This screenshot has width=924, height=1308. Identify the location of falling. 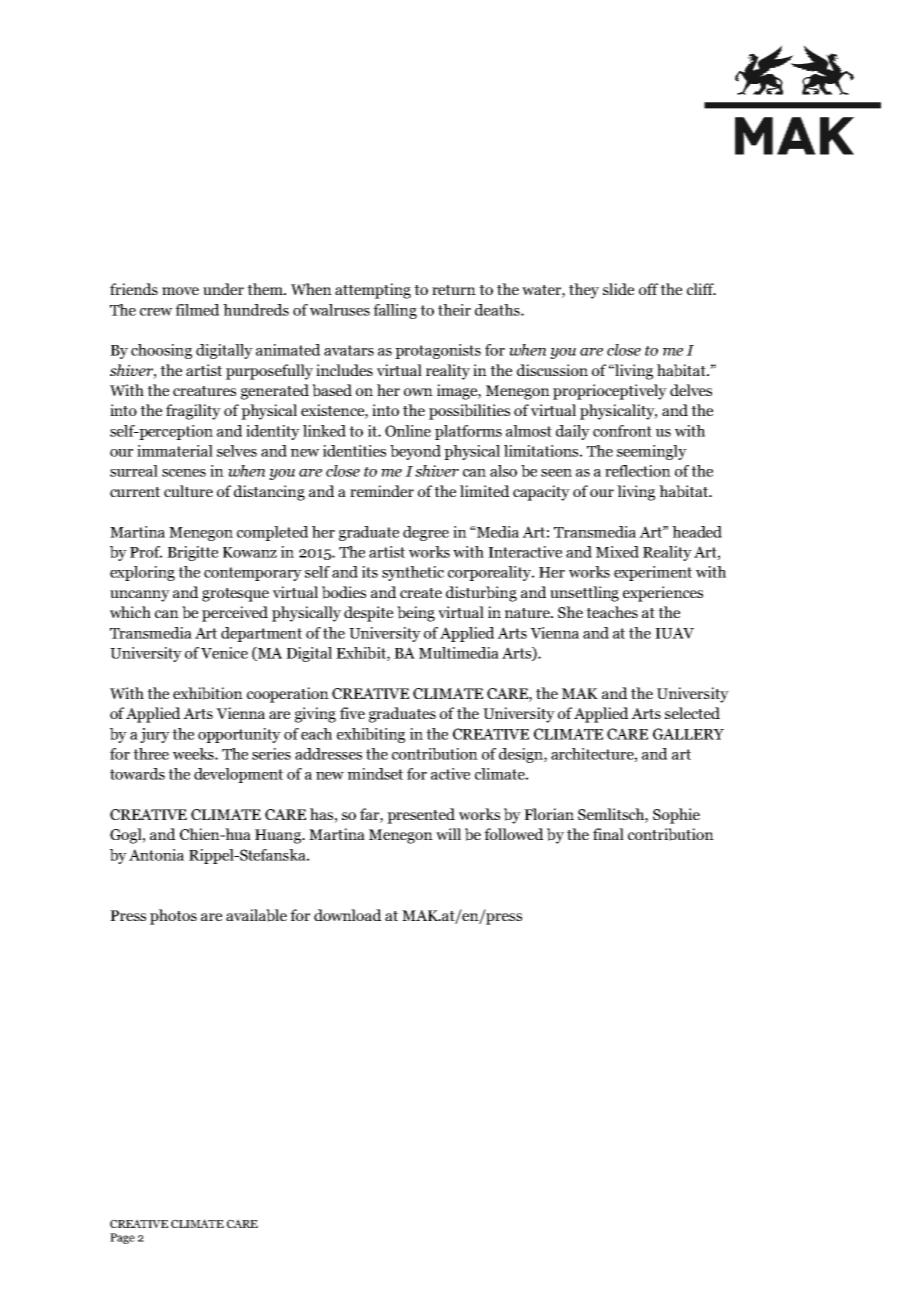
(395, 311).
